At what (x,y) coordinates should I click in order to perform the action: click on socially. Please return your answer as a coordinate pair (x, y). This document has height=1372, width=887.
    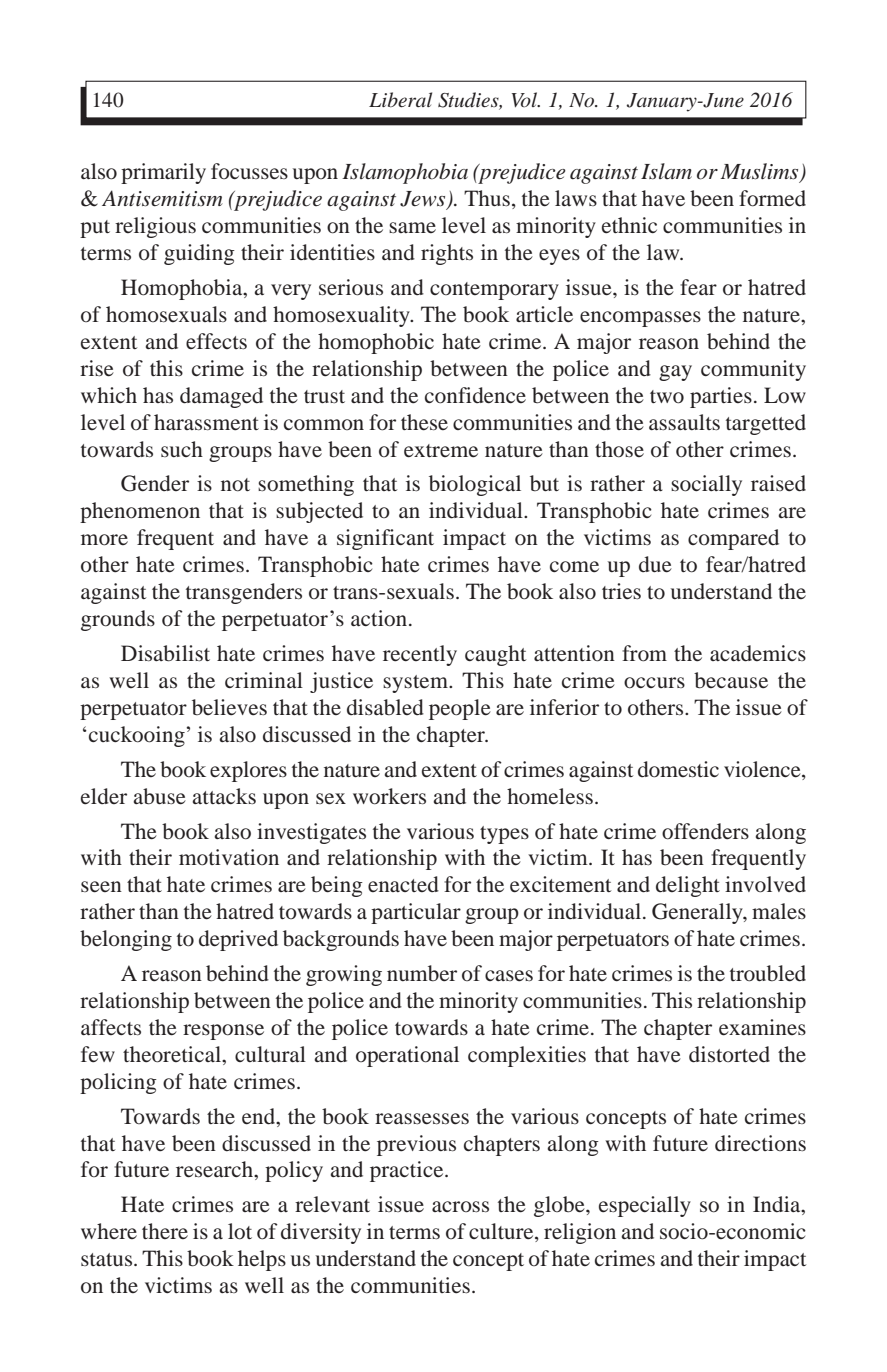
    Looking at the image, I should click on (706, 485).
